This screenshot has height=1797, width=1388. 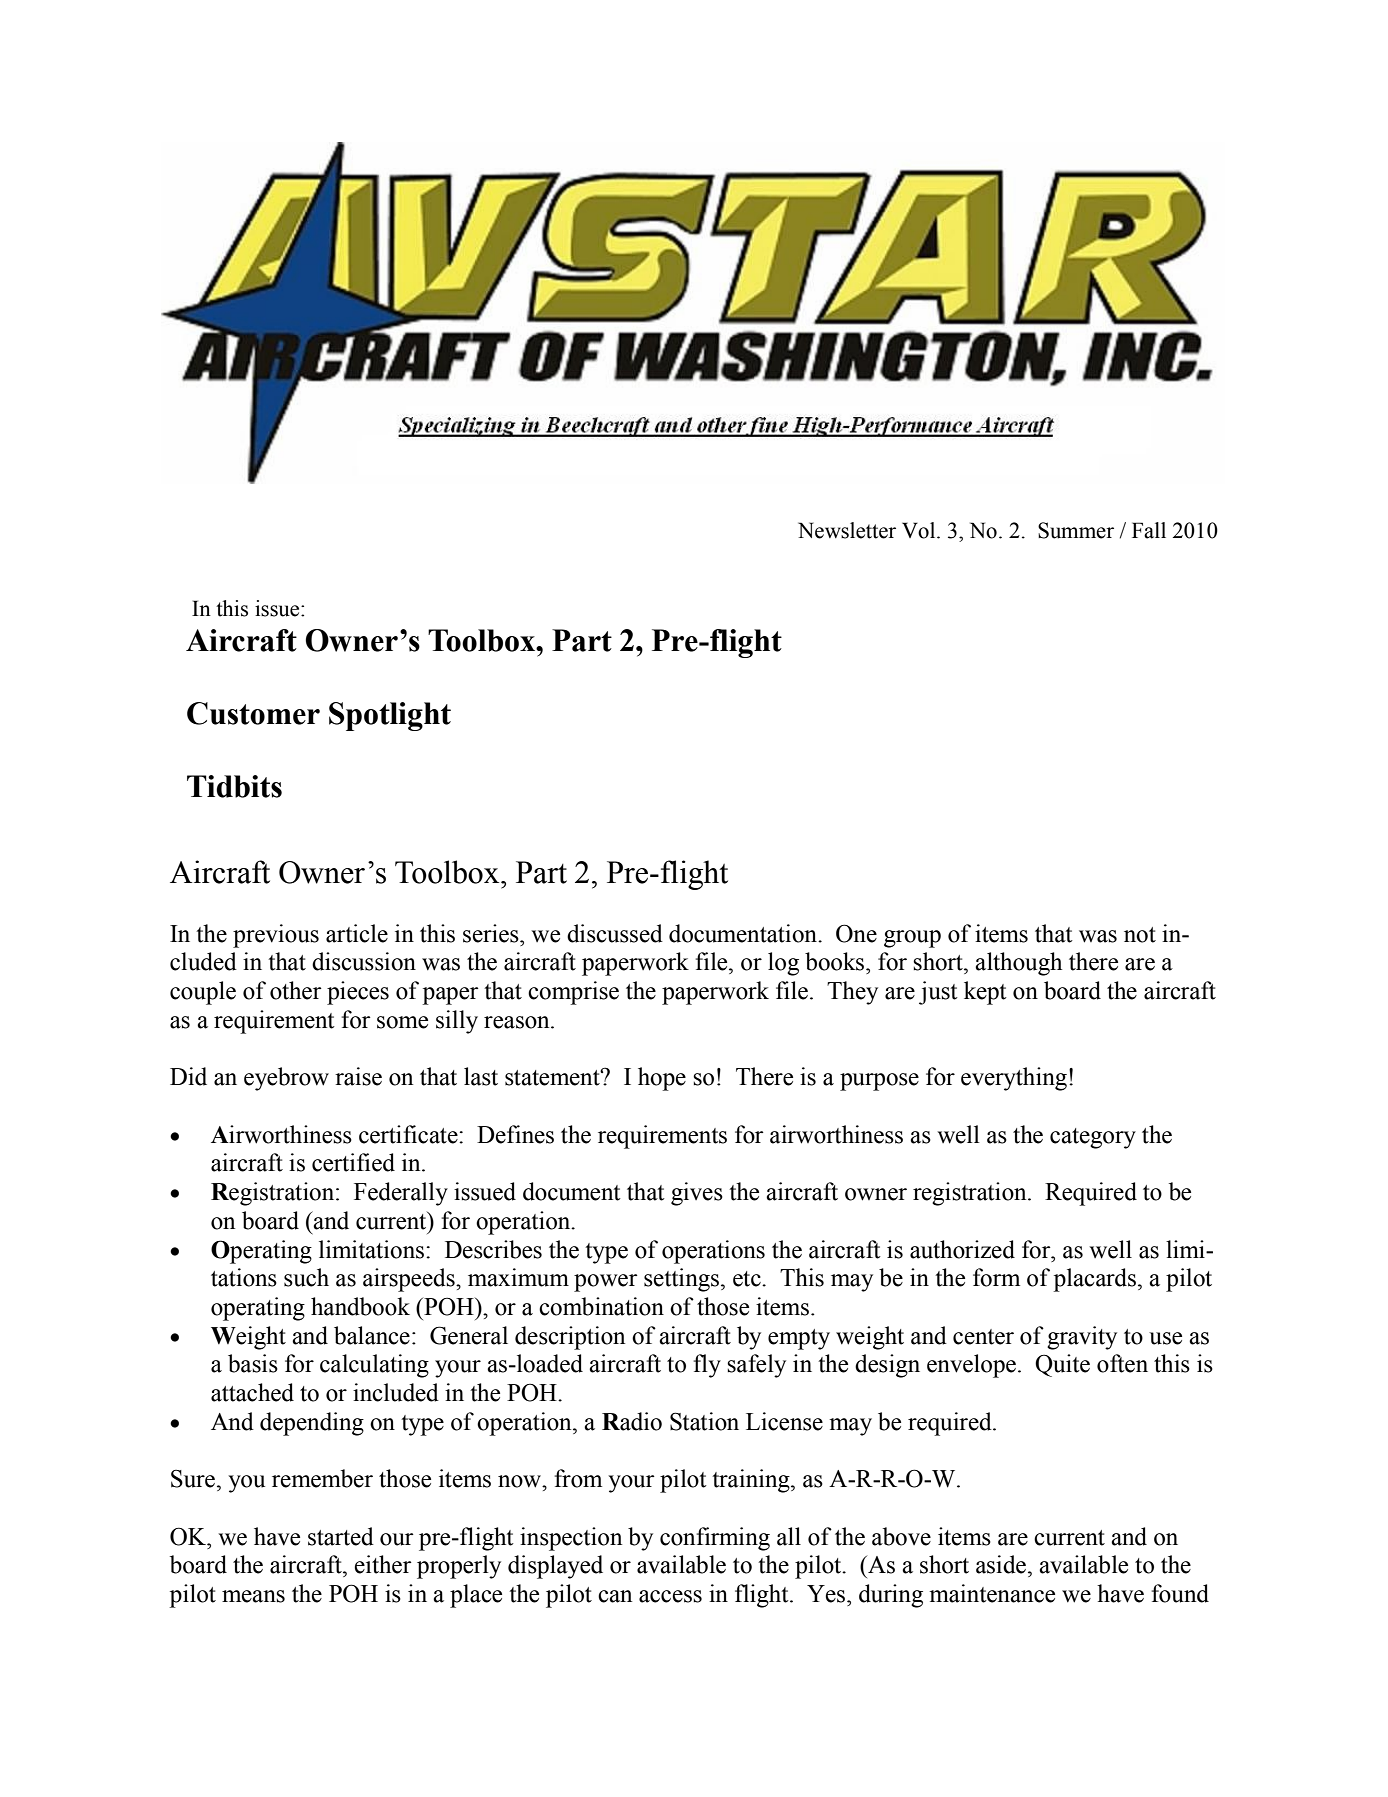 What do you see at coordinates (715, 1539) in the screenshot?
I see `confirming` at bounding box center [715, 1539].
